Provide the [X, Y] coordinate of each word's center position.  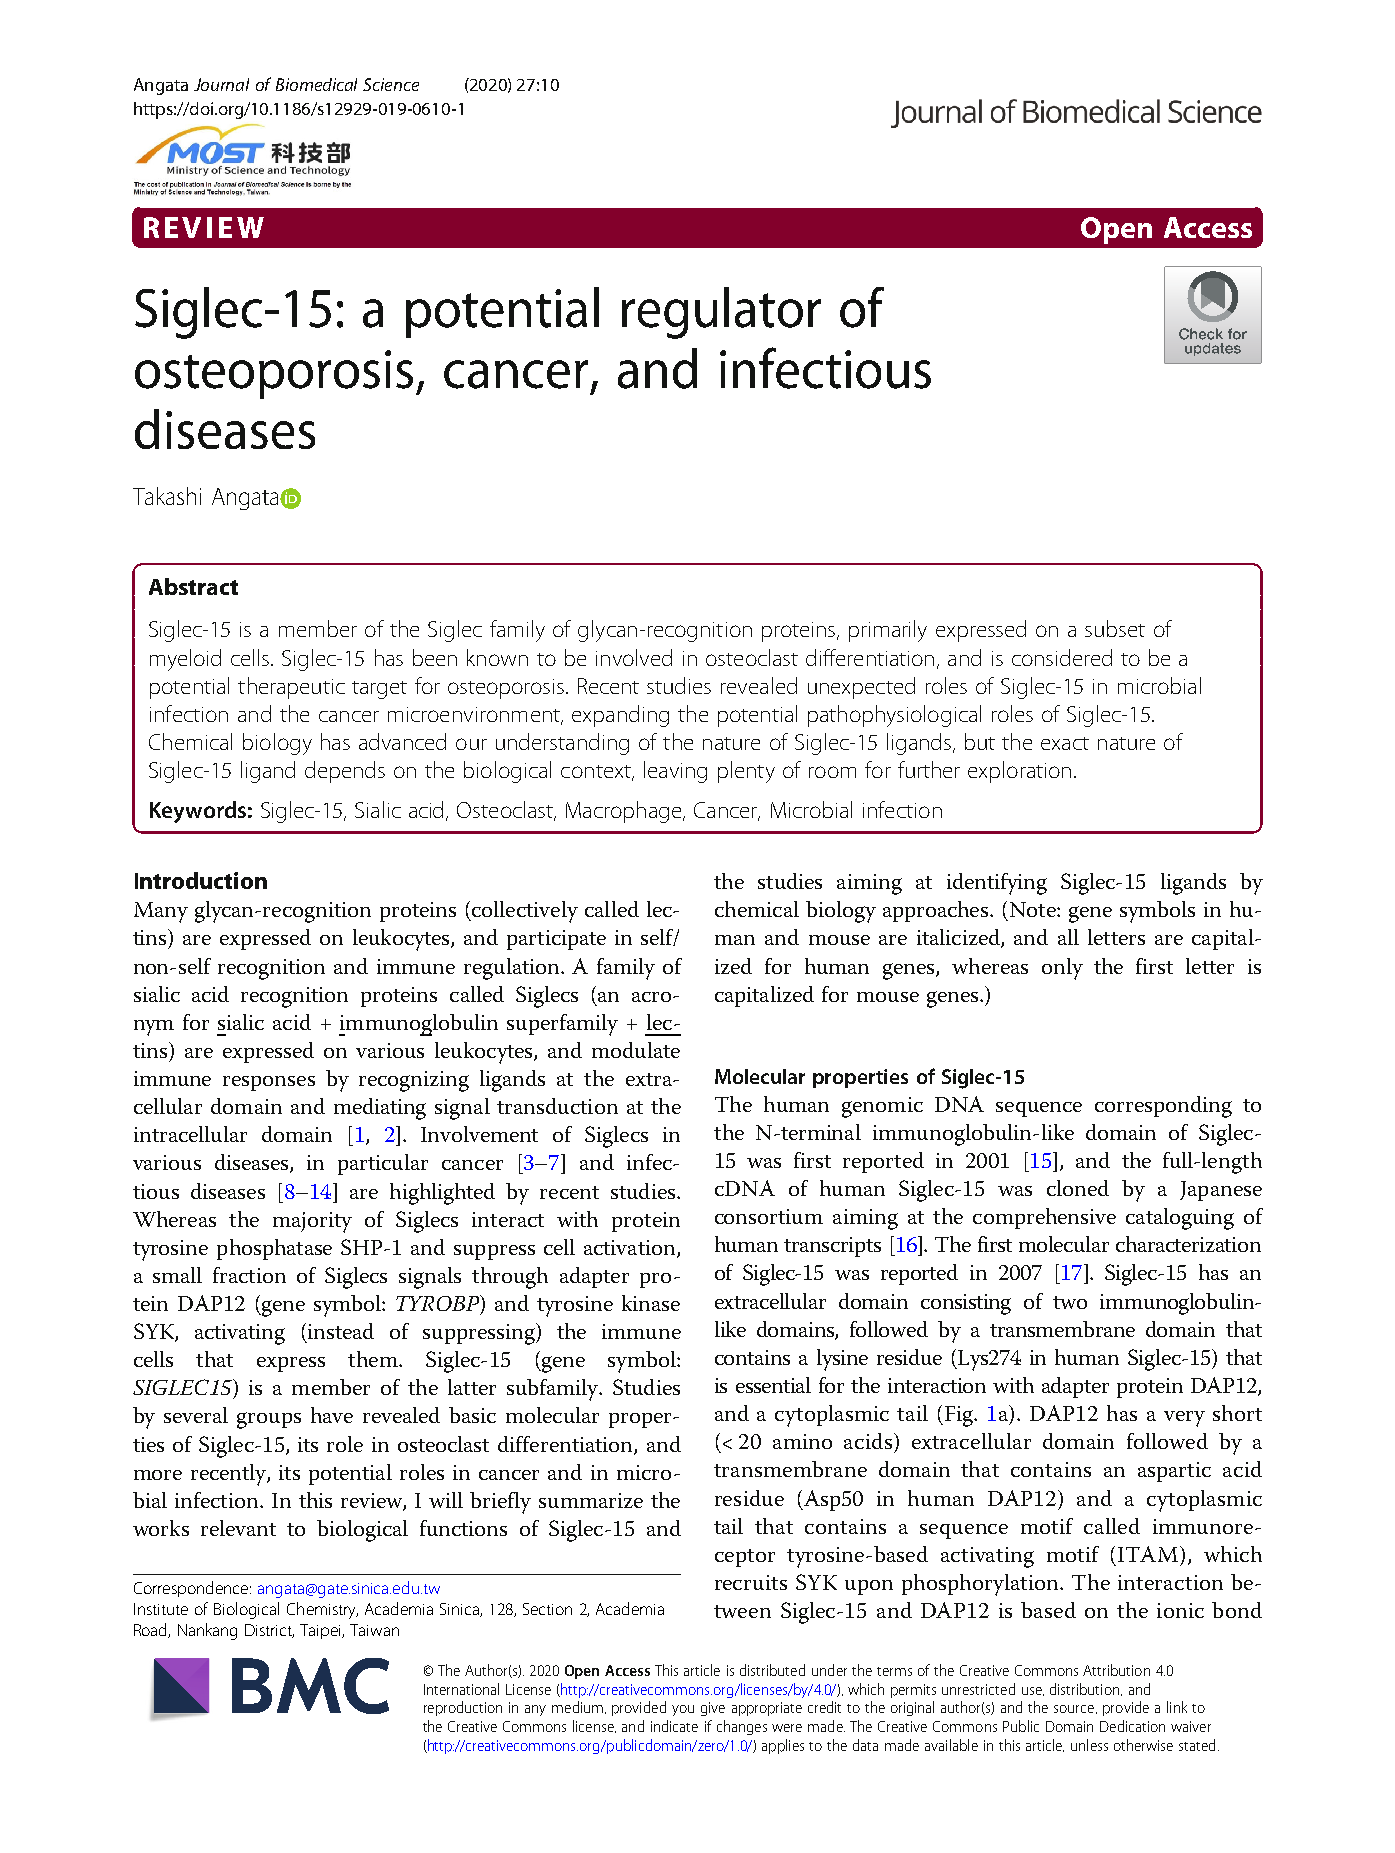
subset [1115, 628]
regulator [721, 313]
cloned [1078, 1188]
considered [1062, 657]
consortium [769, 1216]
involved [634, 657]
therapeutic [291, 688]
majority [312, 1222]
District [269, 1631]
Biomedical [316, 84]
